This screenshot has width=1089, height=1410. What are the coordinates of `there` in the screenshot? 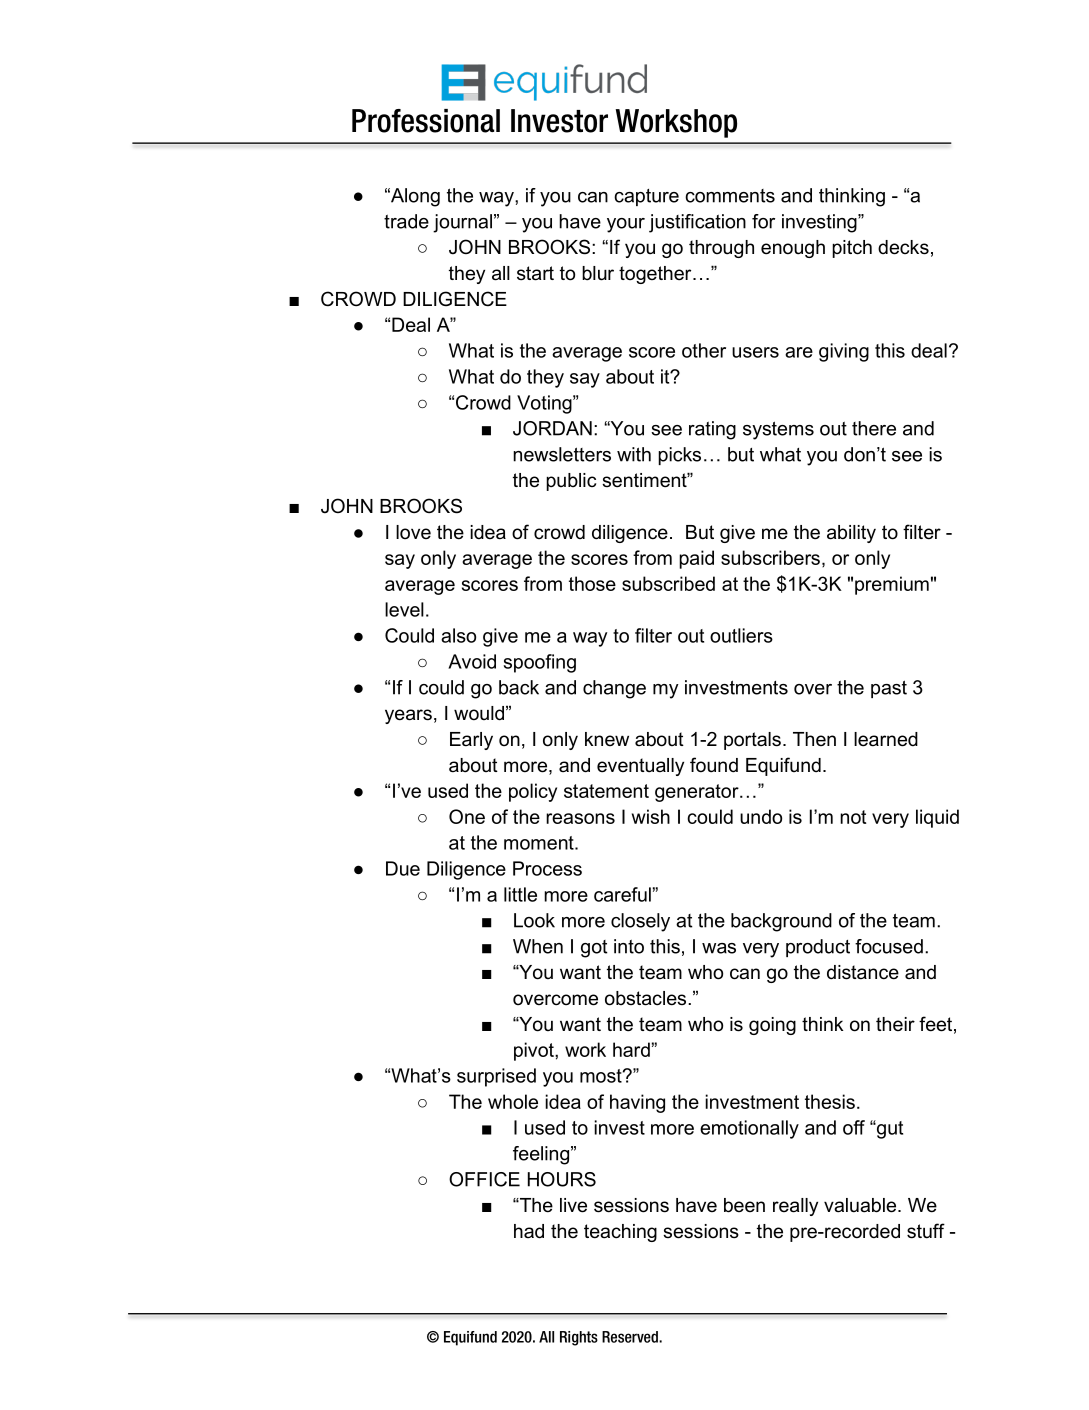 It's located at (874, 428).
